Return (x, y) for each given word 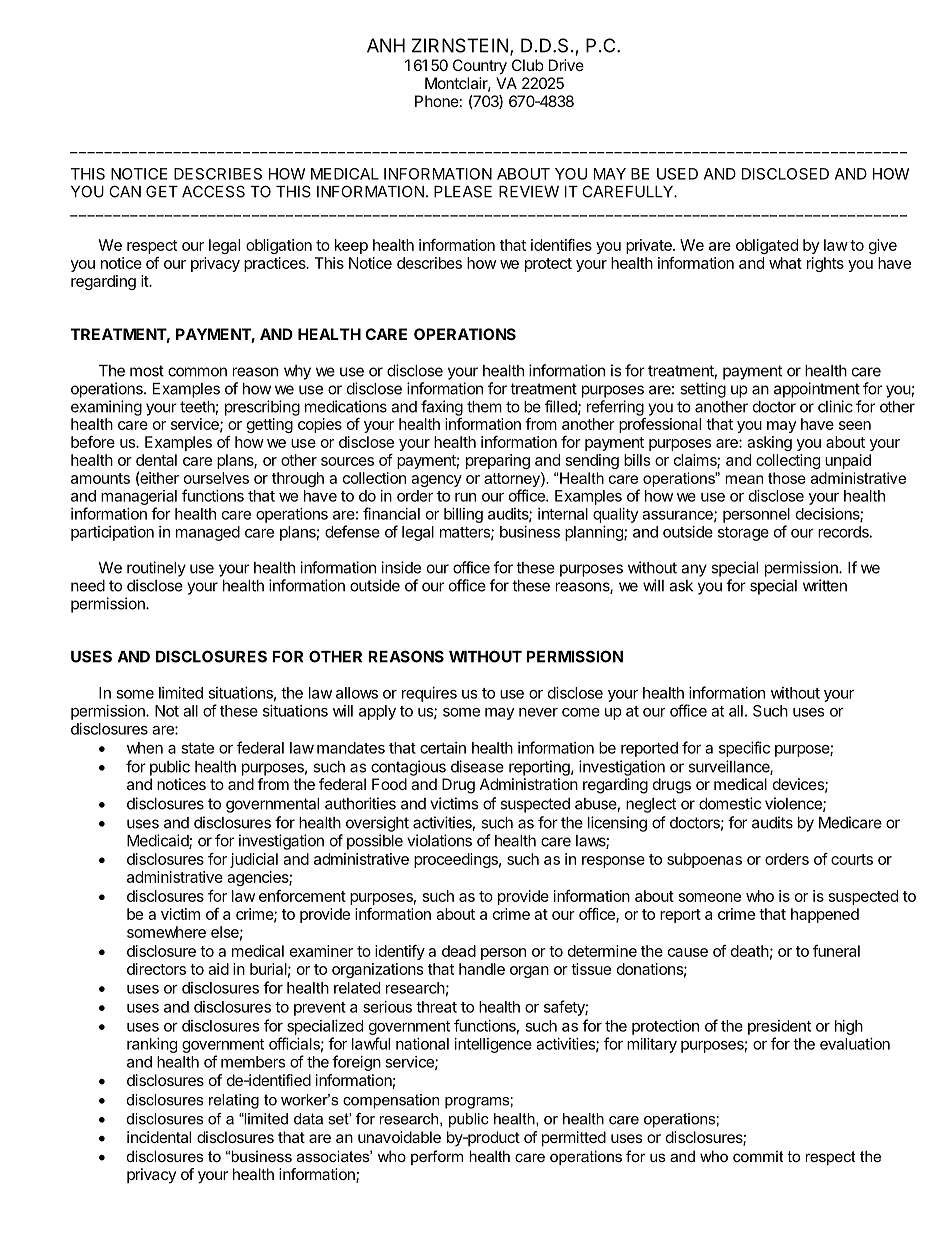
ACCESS (213, 191)
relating (234, 1101)
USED (677, 174)
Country (480, 67)
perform (437, 1157)
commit (758, 1156)
